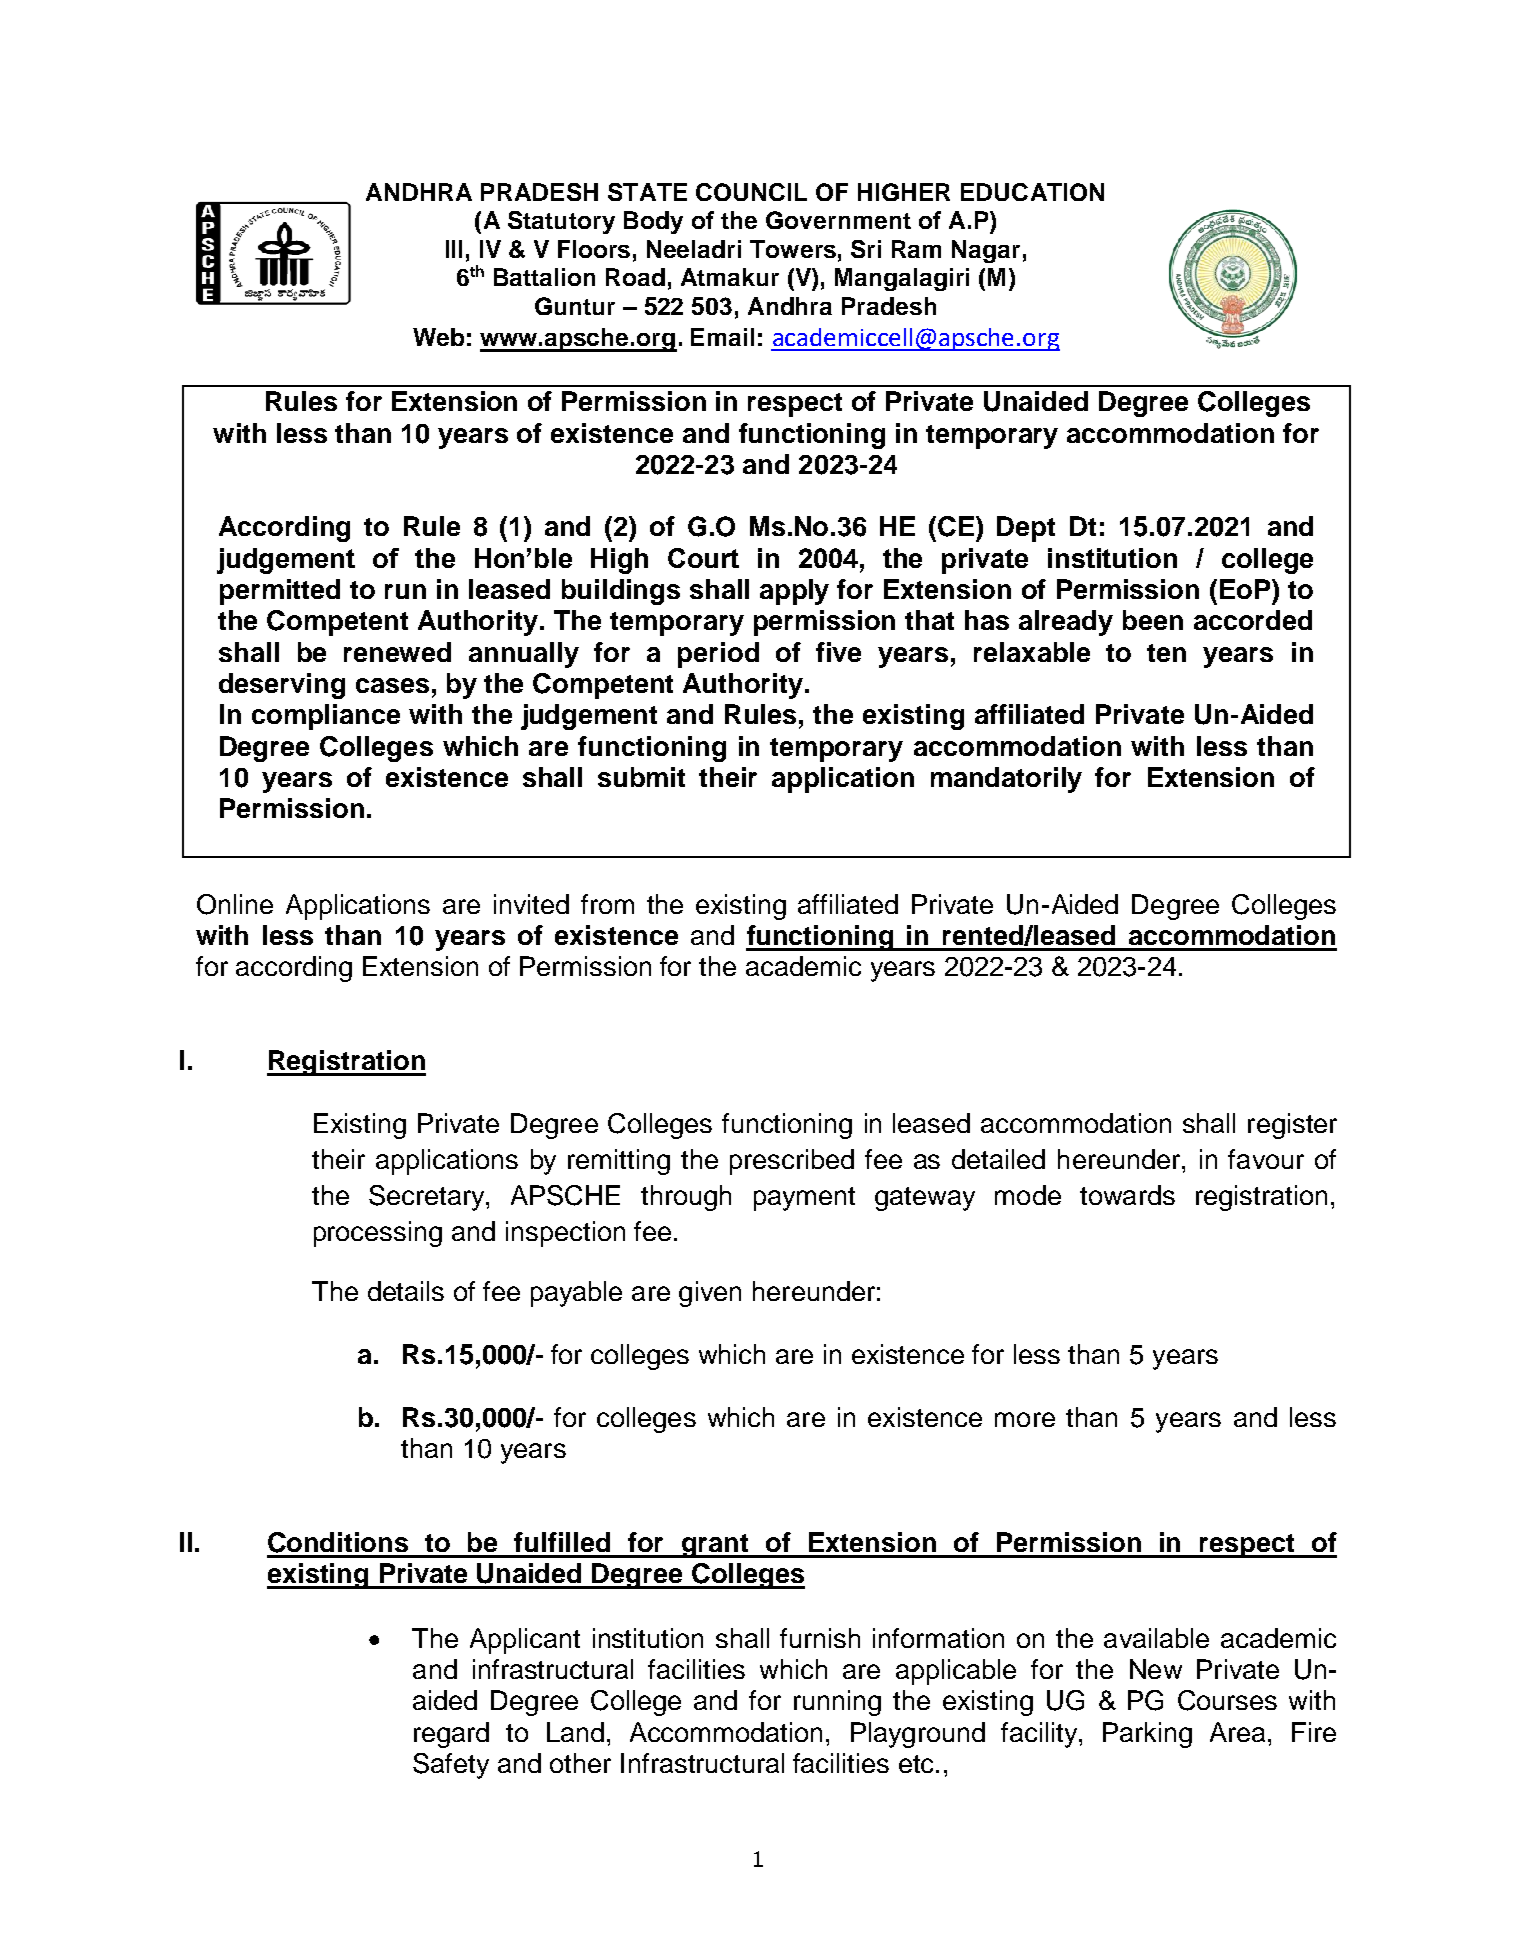 The height and width of the screenshot is (1960, 1515). I want to click on III, so click(454, 249).
